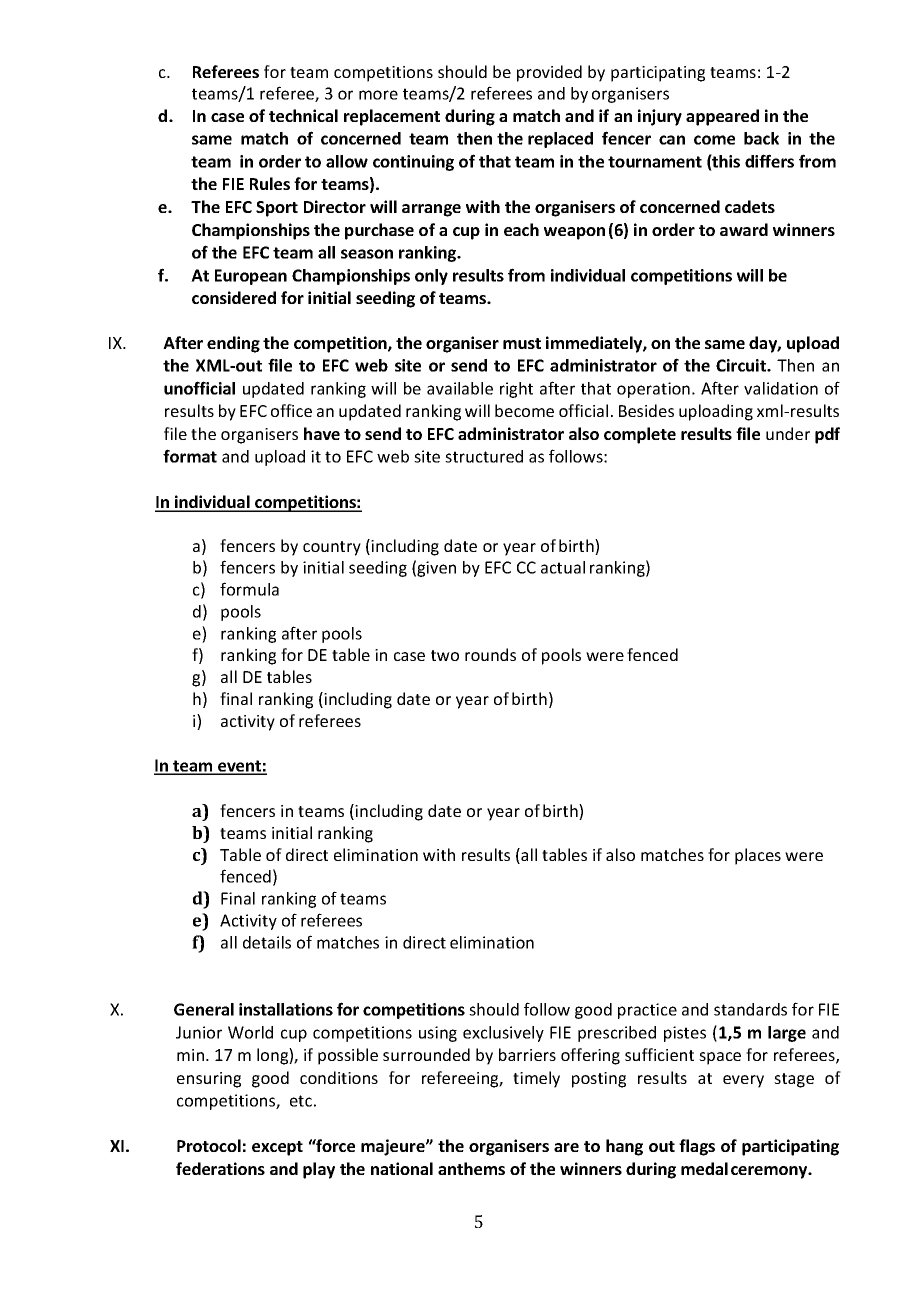 The image size is (924, 1309). Describe the element at coordinates (277, 1148) in the document. I see `except` at that location.
